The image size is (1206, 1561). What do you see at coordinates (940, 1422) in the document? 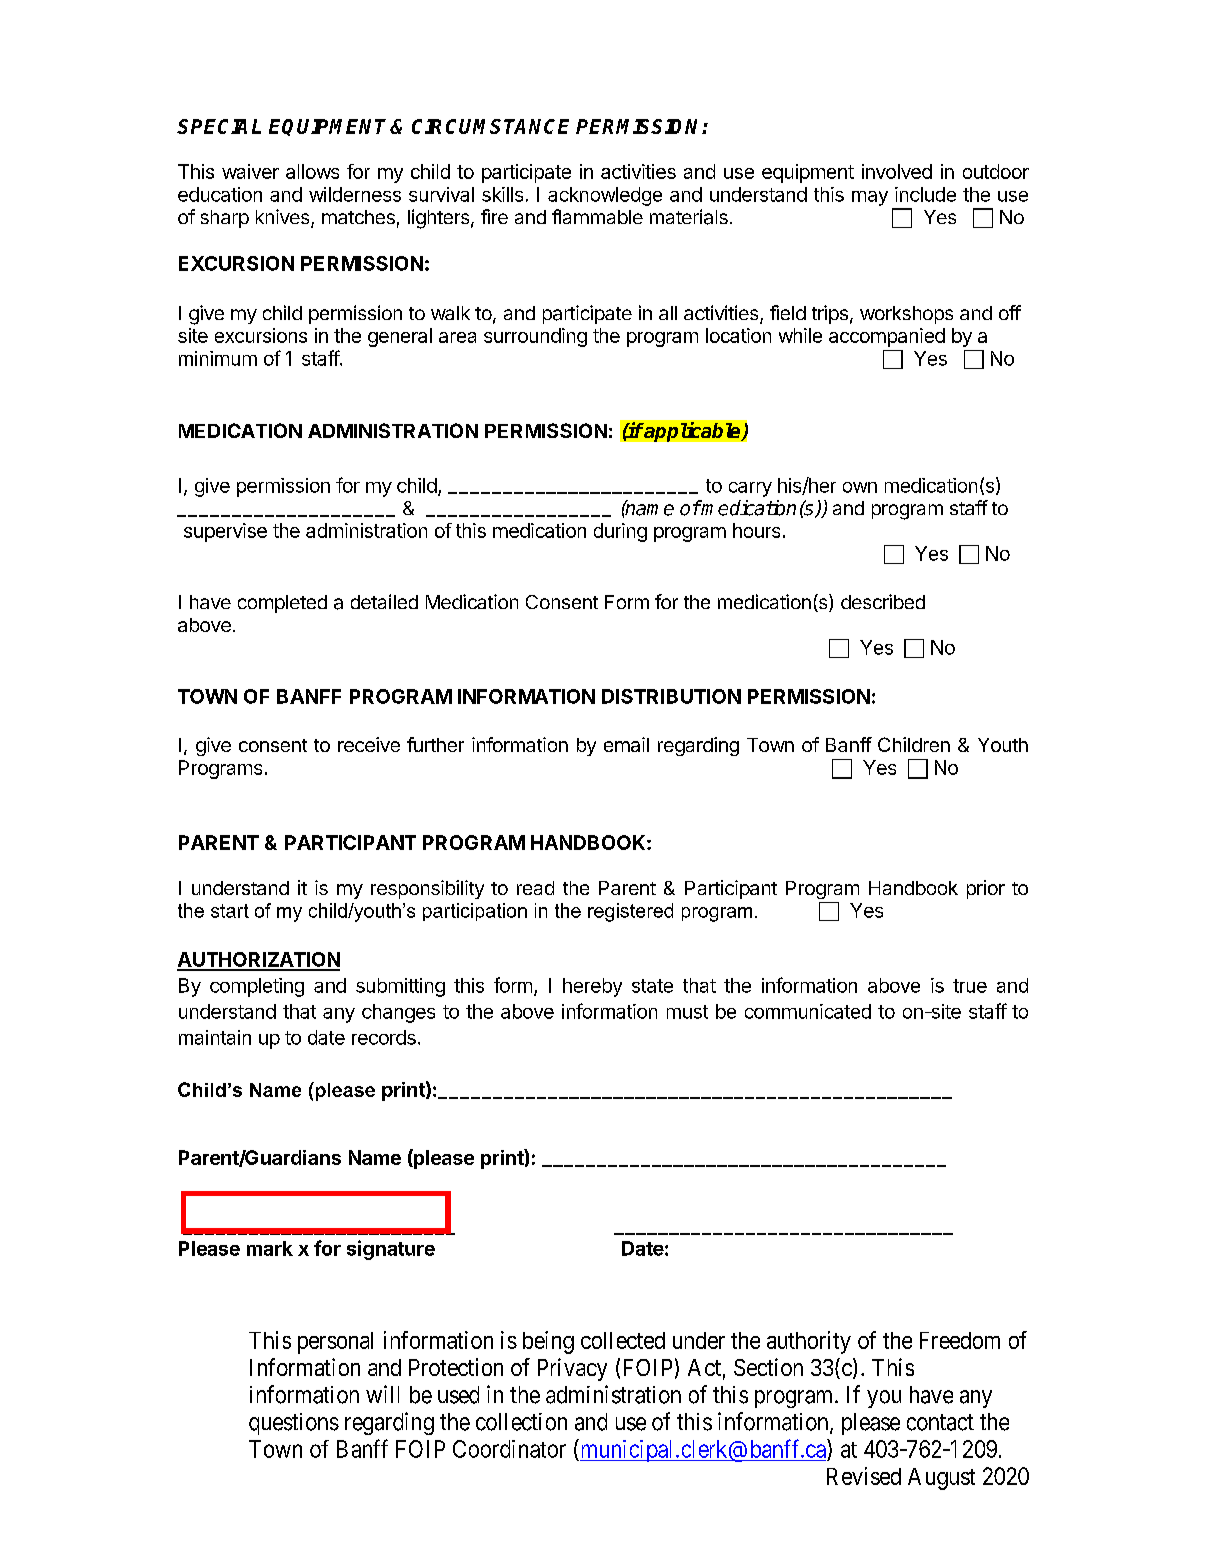
I see `contact` at bounding box center [940, 1422].
